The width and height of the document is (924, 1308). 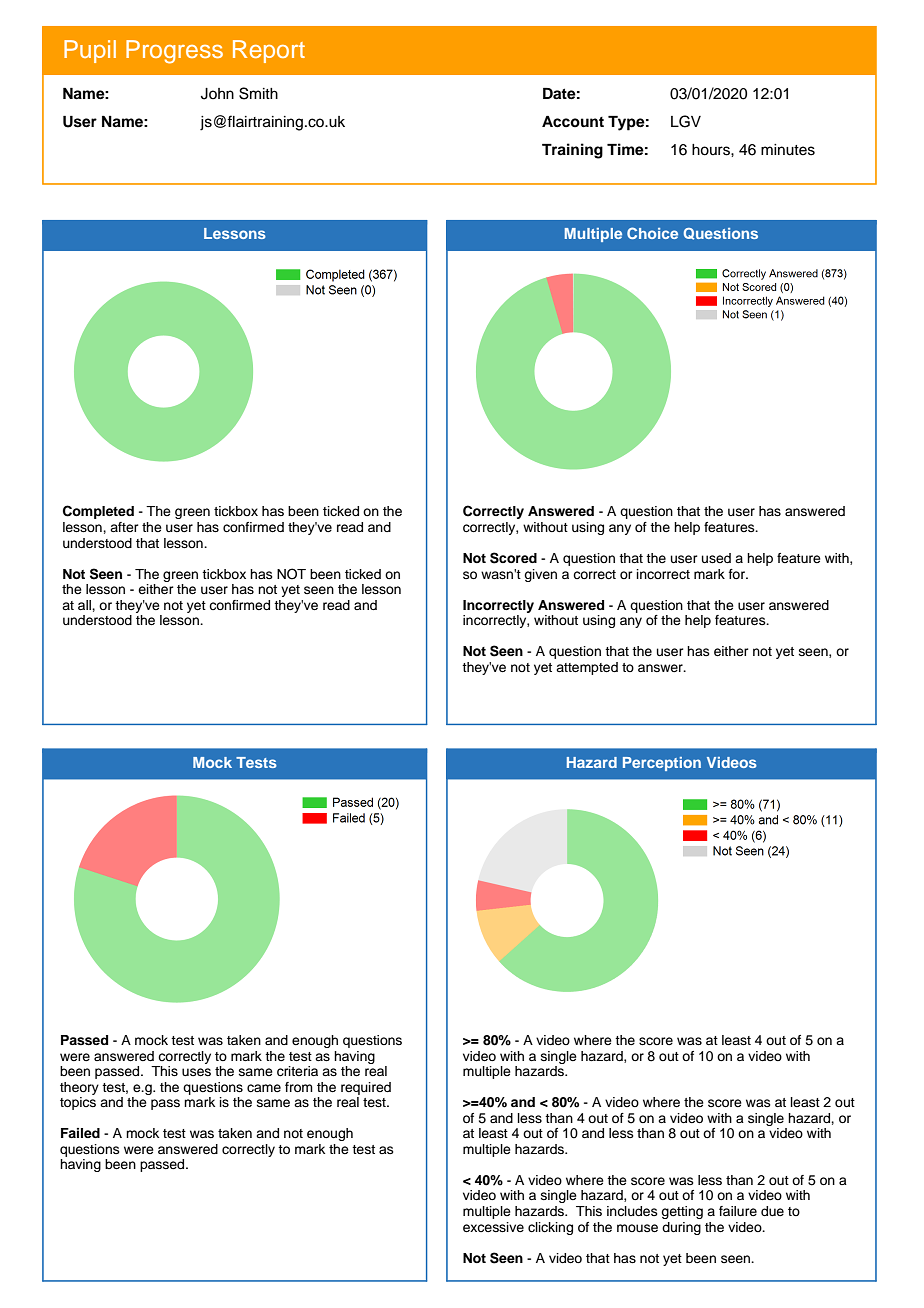 I want to click on Choice, so click(x=652, y=233).
